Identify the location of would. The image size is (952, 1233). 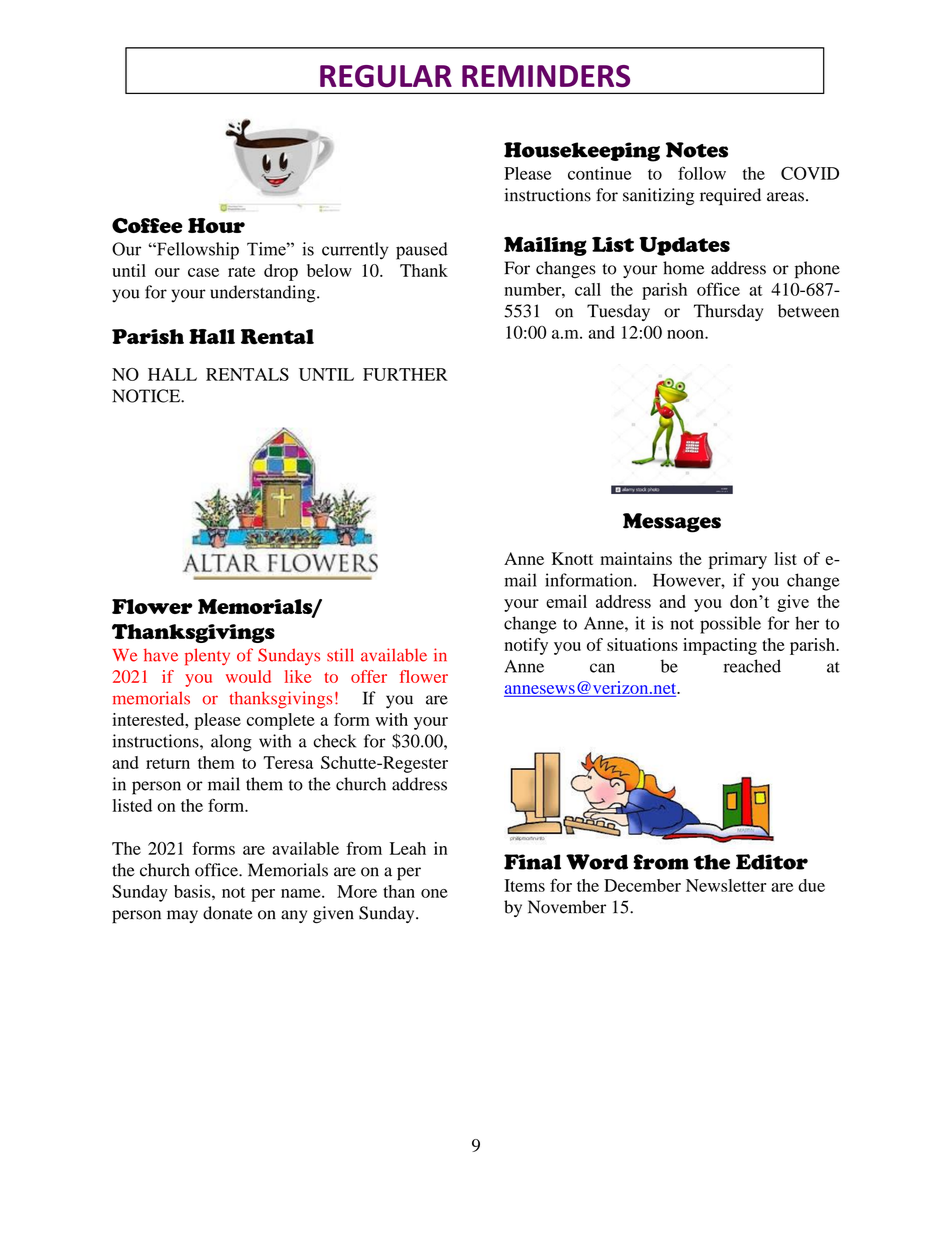
(248, 676).
